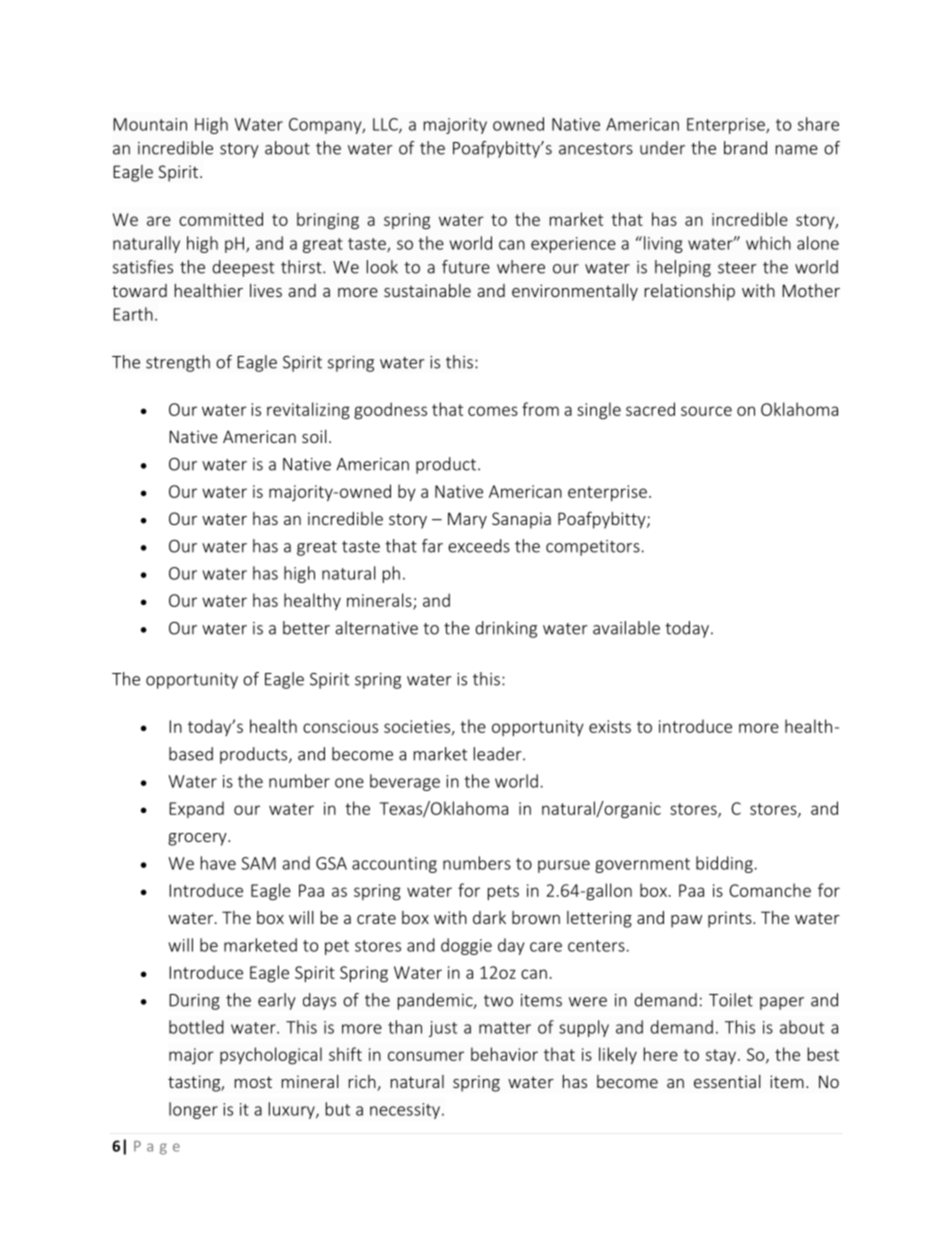 The height and width of the screenshot is (1233, 952). What do you see at coordinates (626, 628) in the screenshot?
I see `available` at bounding box center [626, 628].
